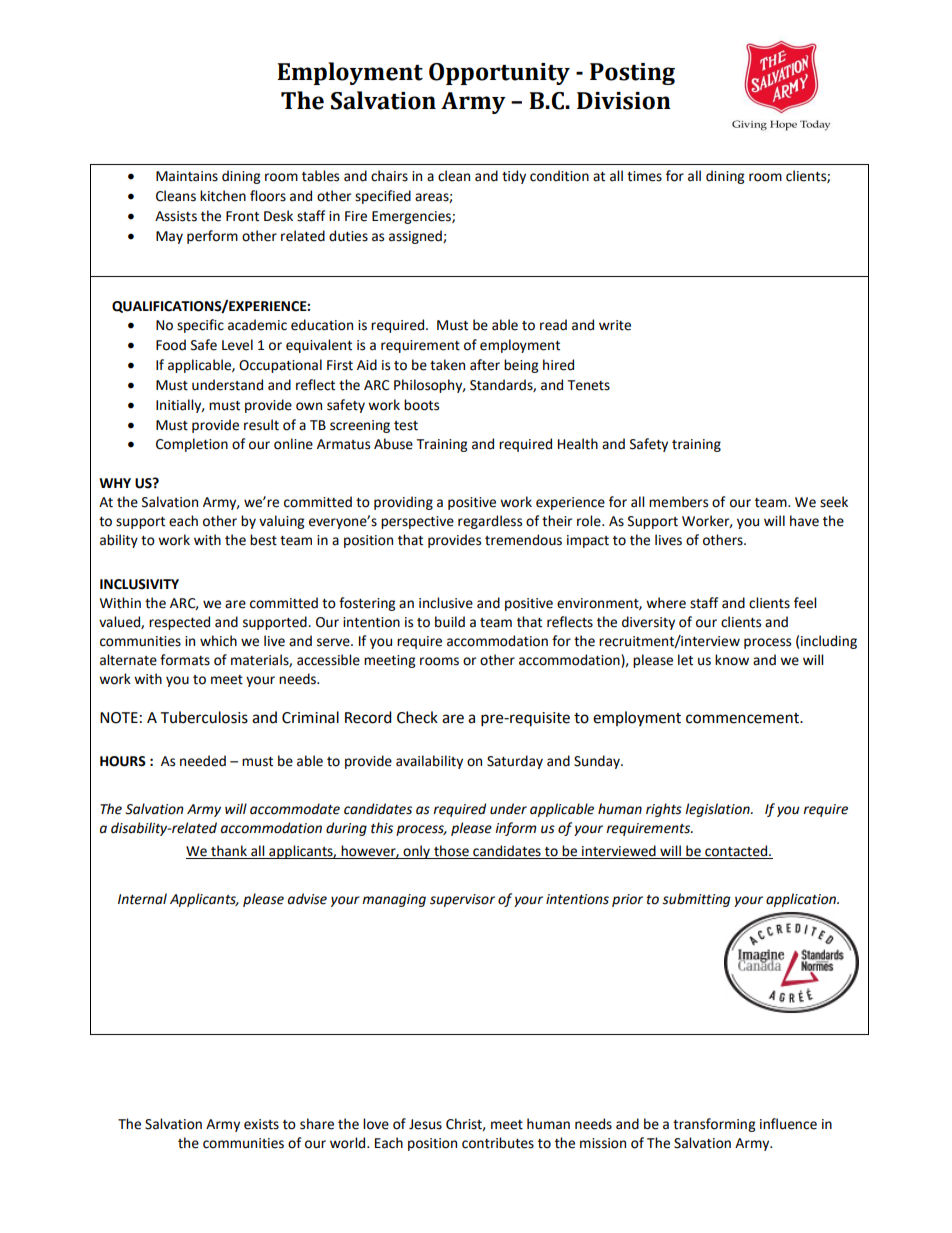 The image size is (952, 1233). Describe the element at coordinates (499, 74) in the page. I see `Opportunity` at that location.
